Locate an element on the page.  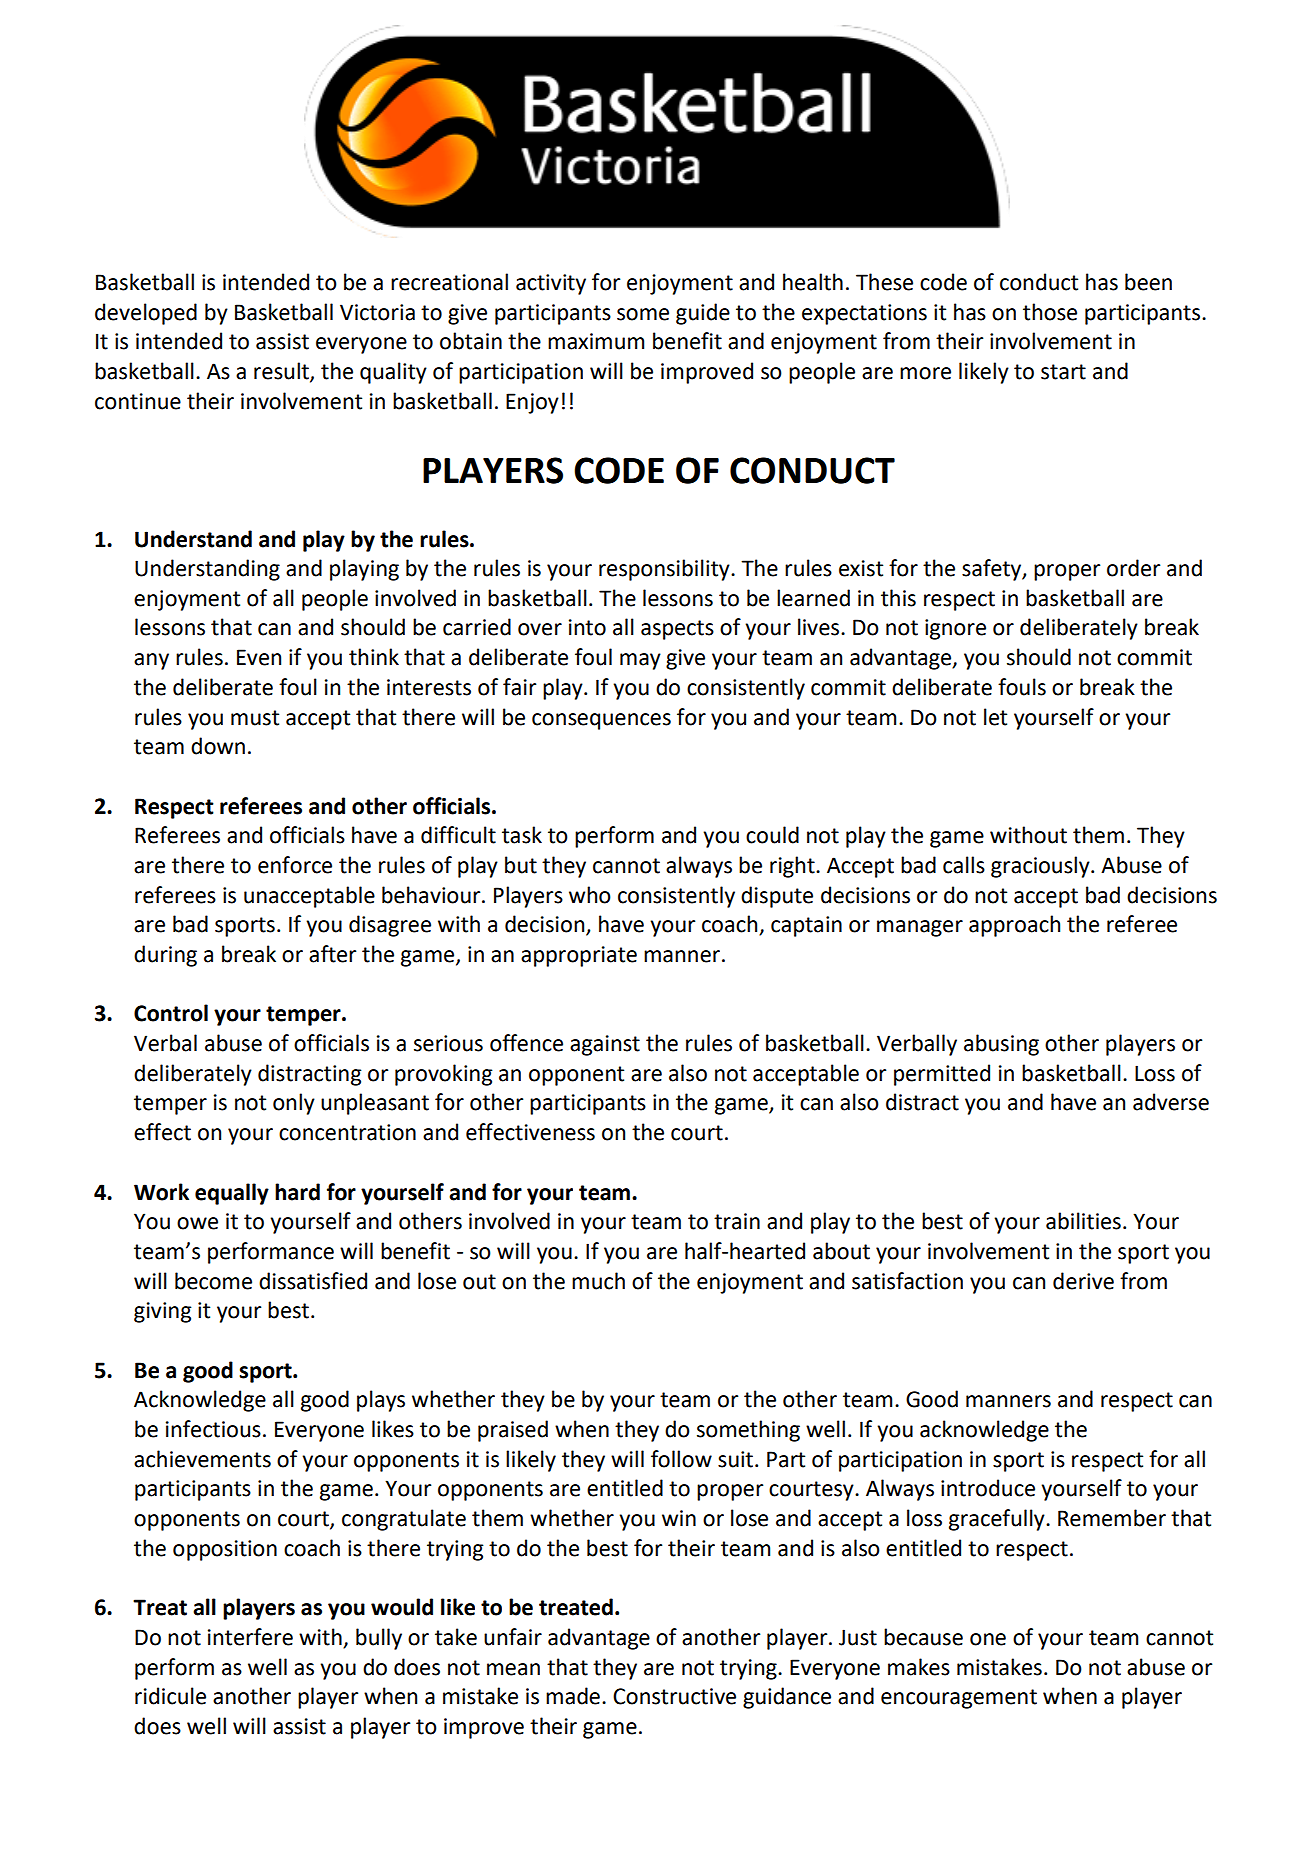
abusing is located at coordinates (1001, 1045).
